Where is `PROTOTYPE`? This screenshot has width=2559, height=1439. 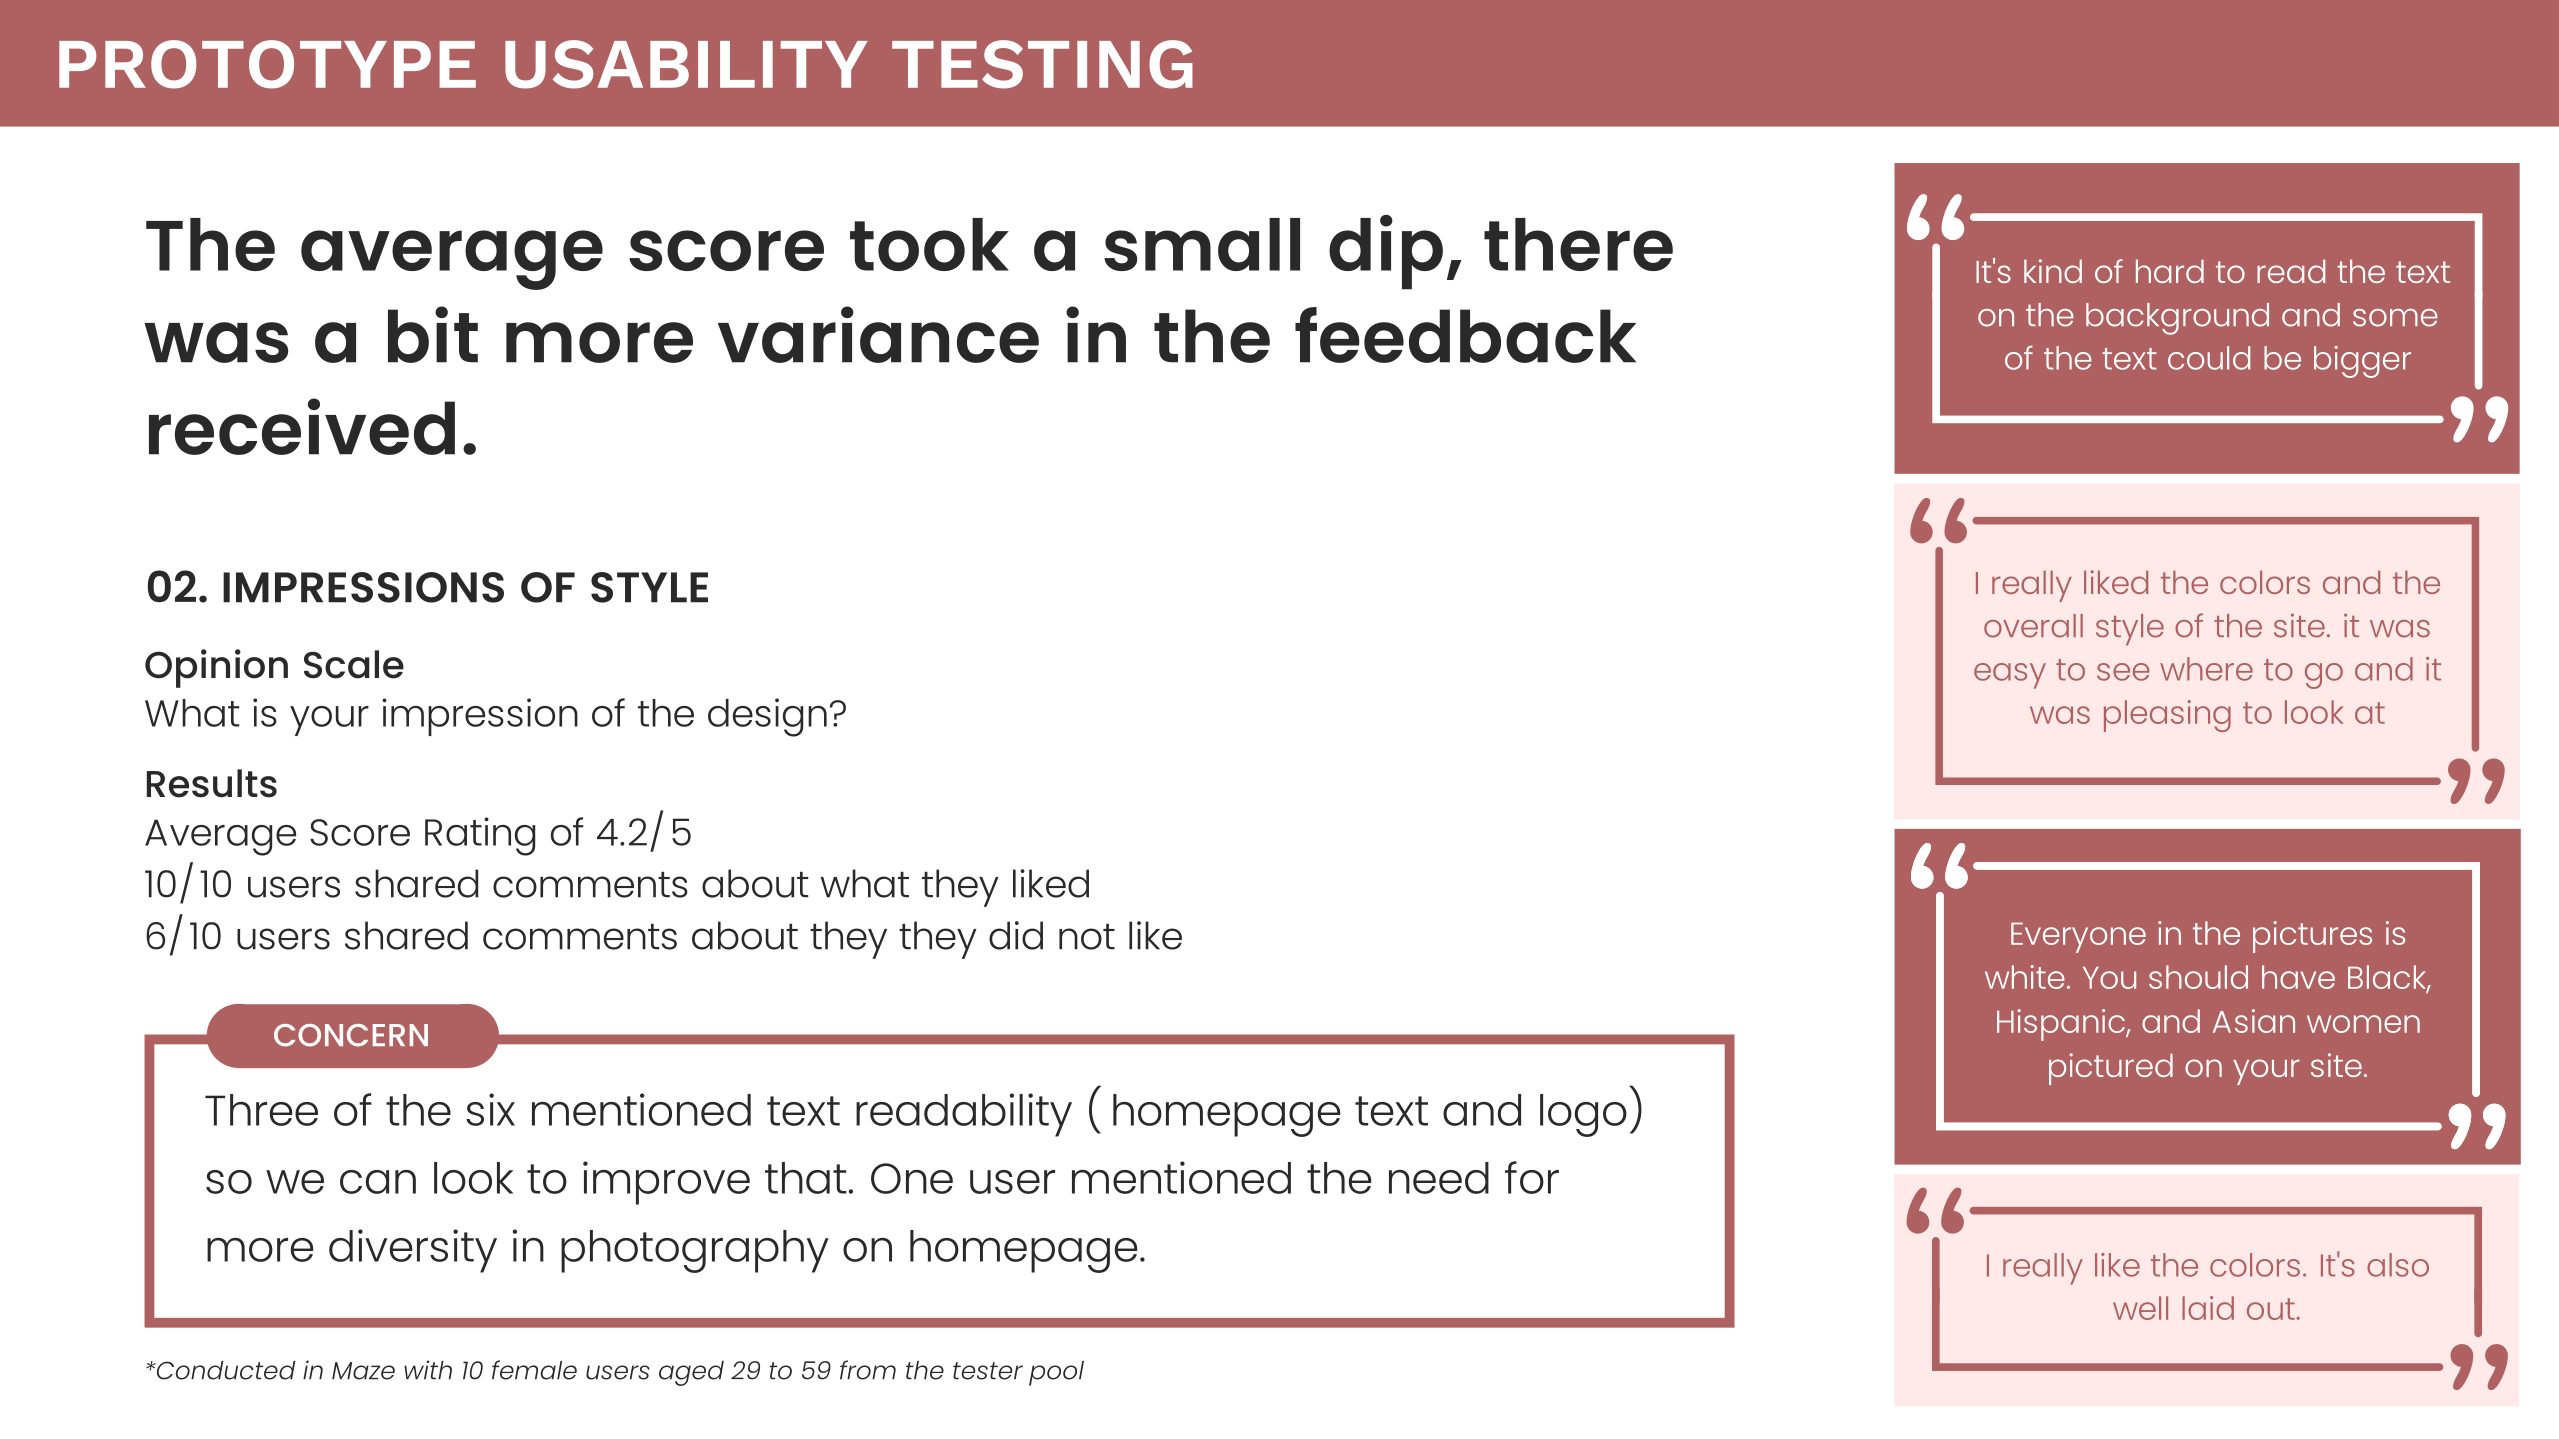 PROTOTYPE is located at coordinates (267, 64).
